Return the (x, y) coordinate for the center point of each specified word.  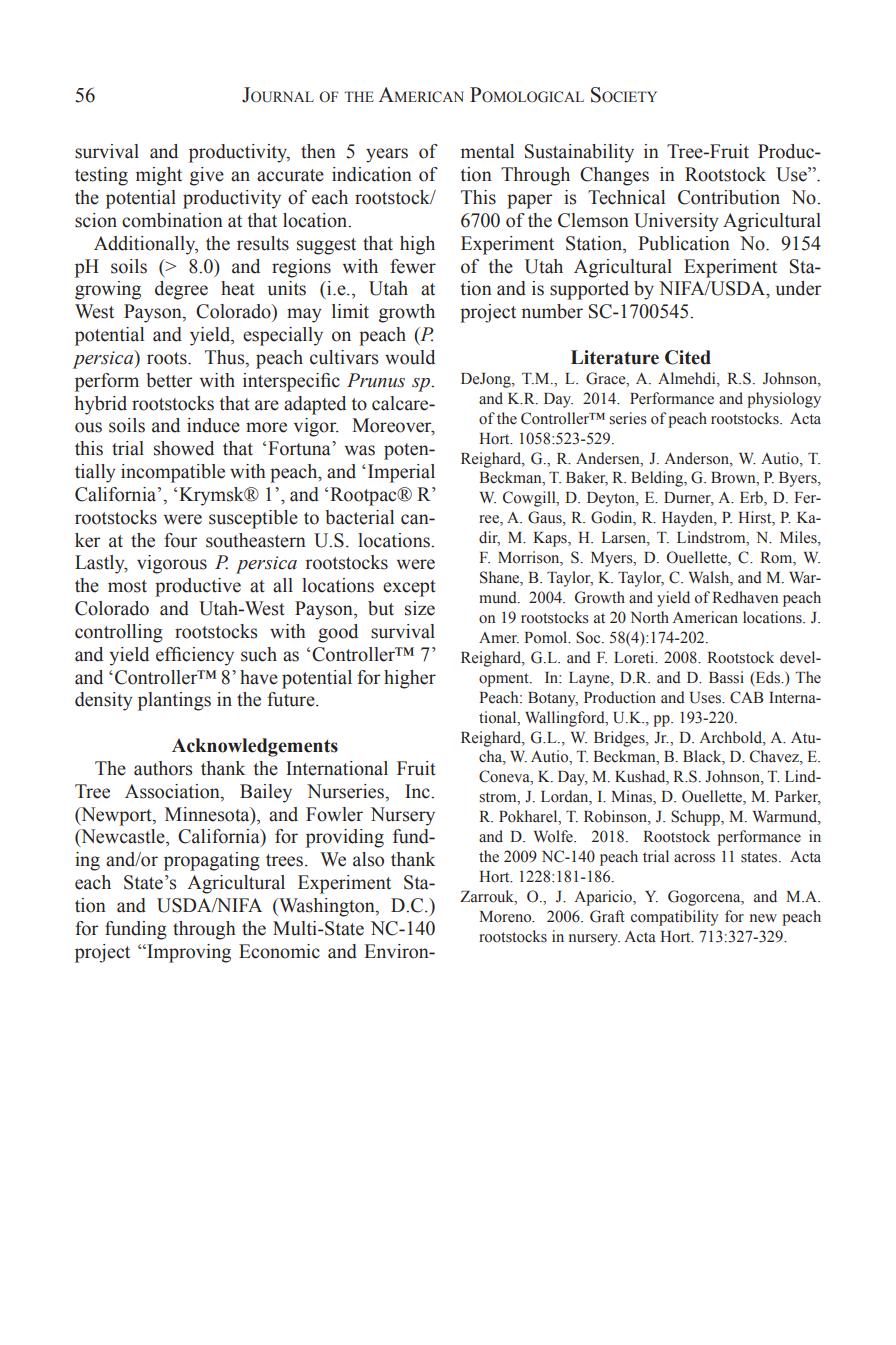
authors (163, 768)
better (169, 380)
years (387, 155)
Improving (188, 953)
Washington (327, 907)
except (409, 588)
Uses (706, 698)
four (180, 540)
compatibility (675, 918)
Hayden (688, 519)
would (410, 357)
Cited (688, 357)
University (676, 222)
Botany (553, 699)
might (159, 176)
